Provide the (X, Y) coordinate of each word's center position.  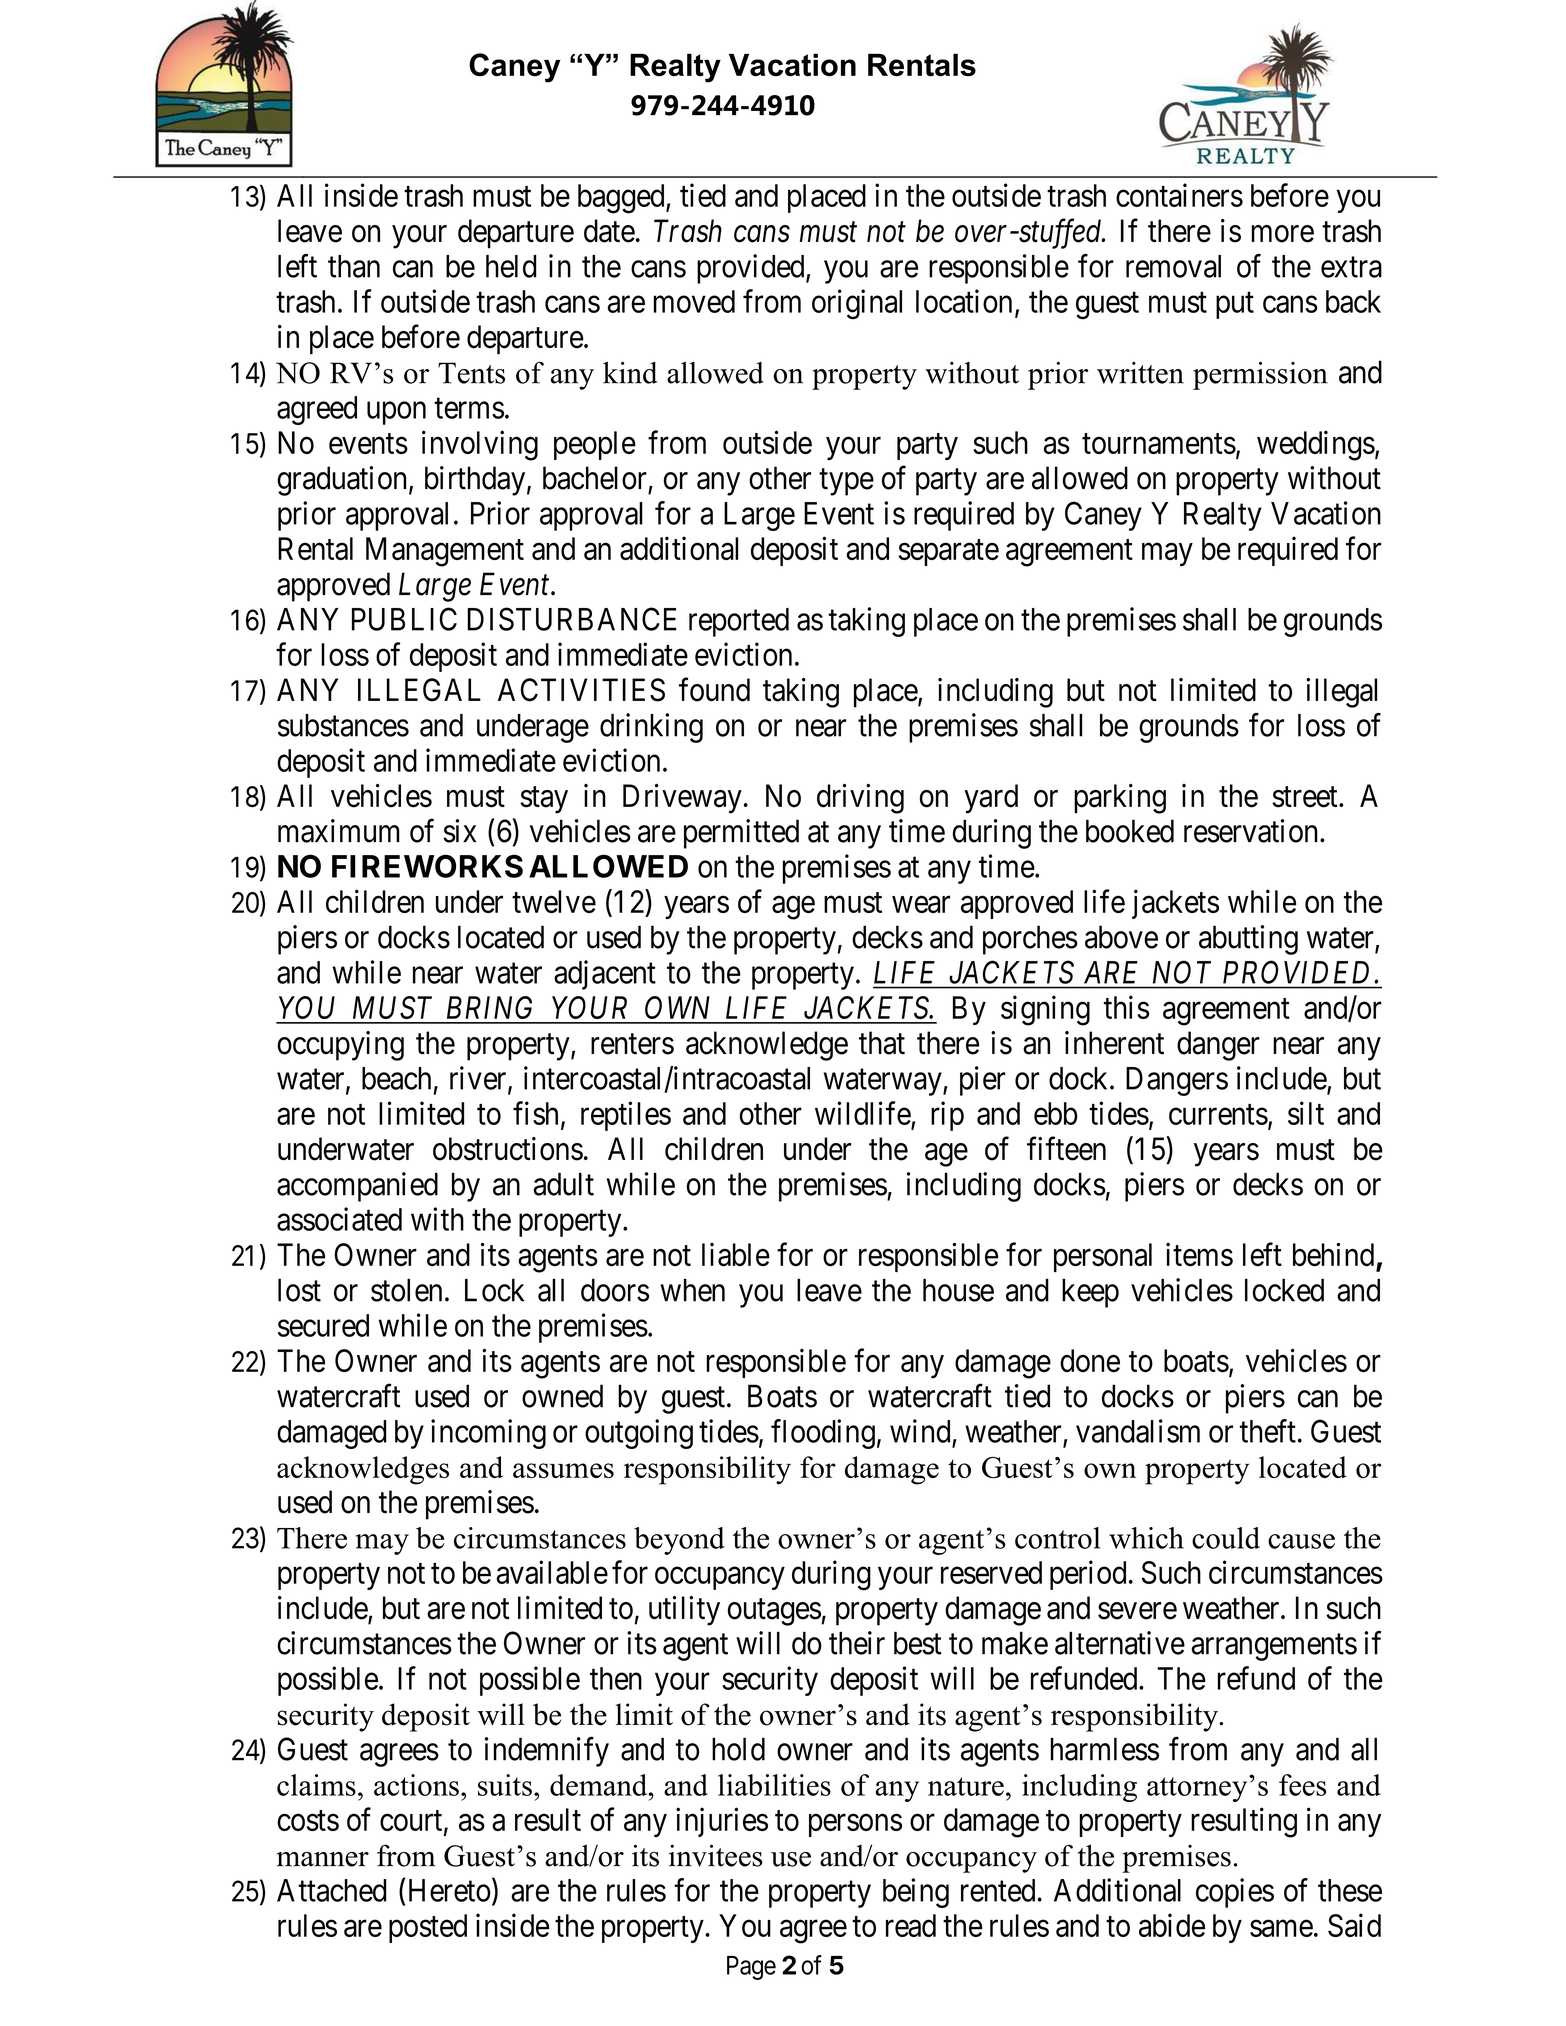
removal (1173, 266)
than (354, 266)
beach (396, 1078)
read (911, 1925)
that (882, 1043)
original (857, 304)
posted (428, 1928)
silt (1306, 1113)
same (1281, 1928)
